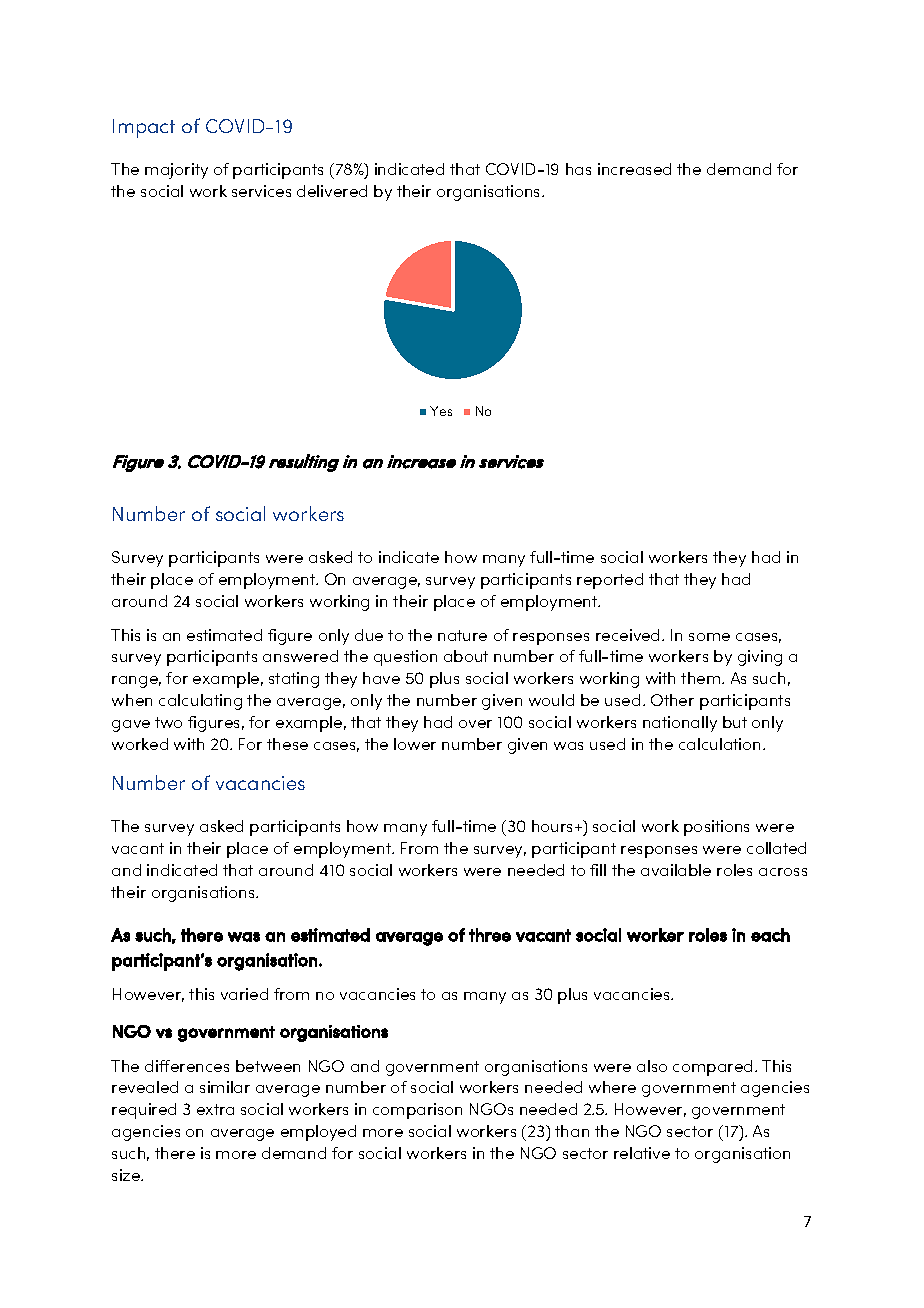  What do you see at coordinates (709, 637) in the screenshot?
I see `some` at bounding box center [709, 637].
